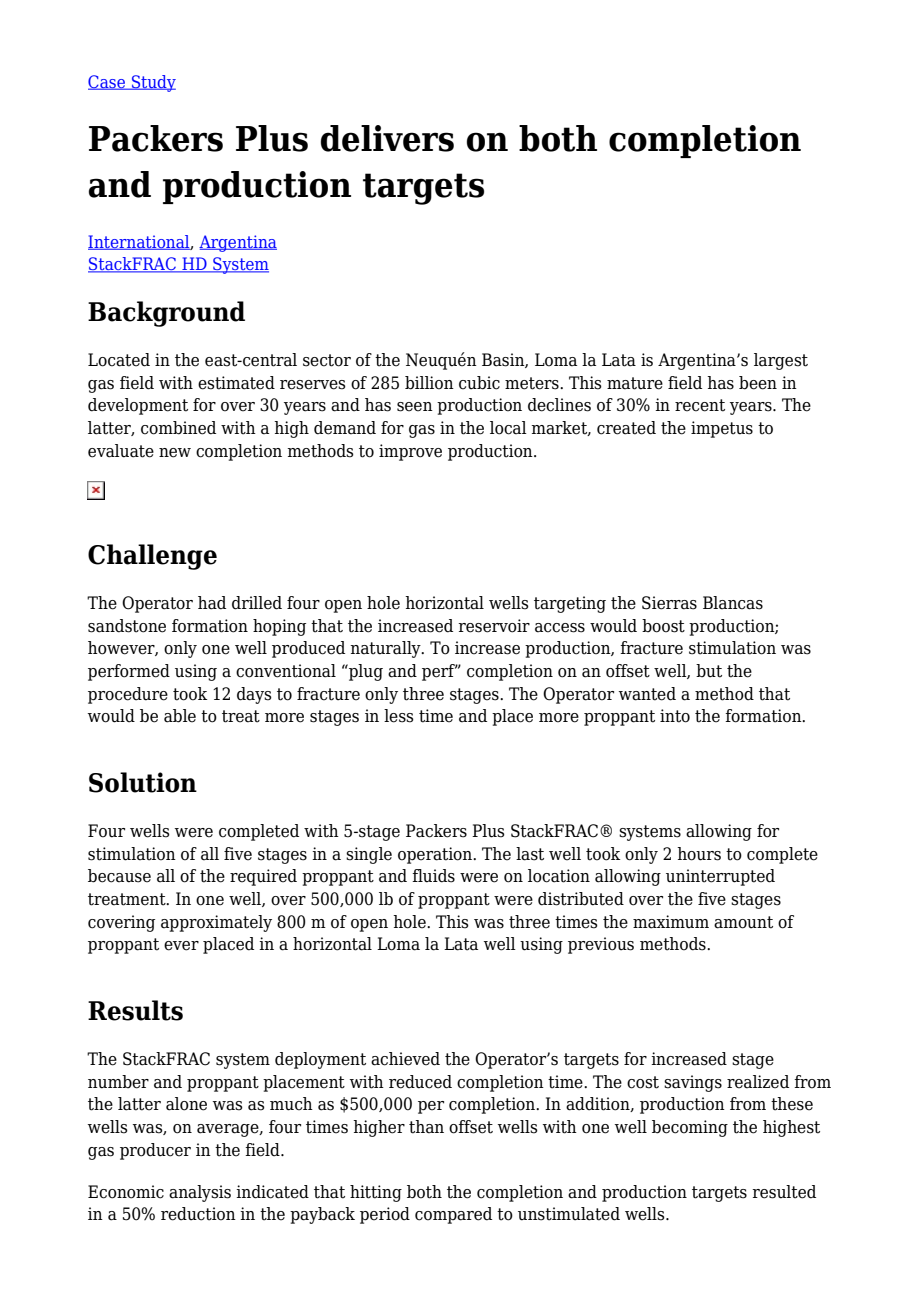 This screenshot has width=924, height=1308. What do you see at coordinates (200, 1193) in the screenshot?
I see `analysis` at bounding box center [200, 1193].
